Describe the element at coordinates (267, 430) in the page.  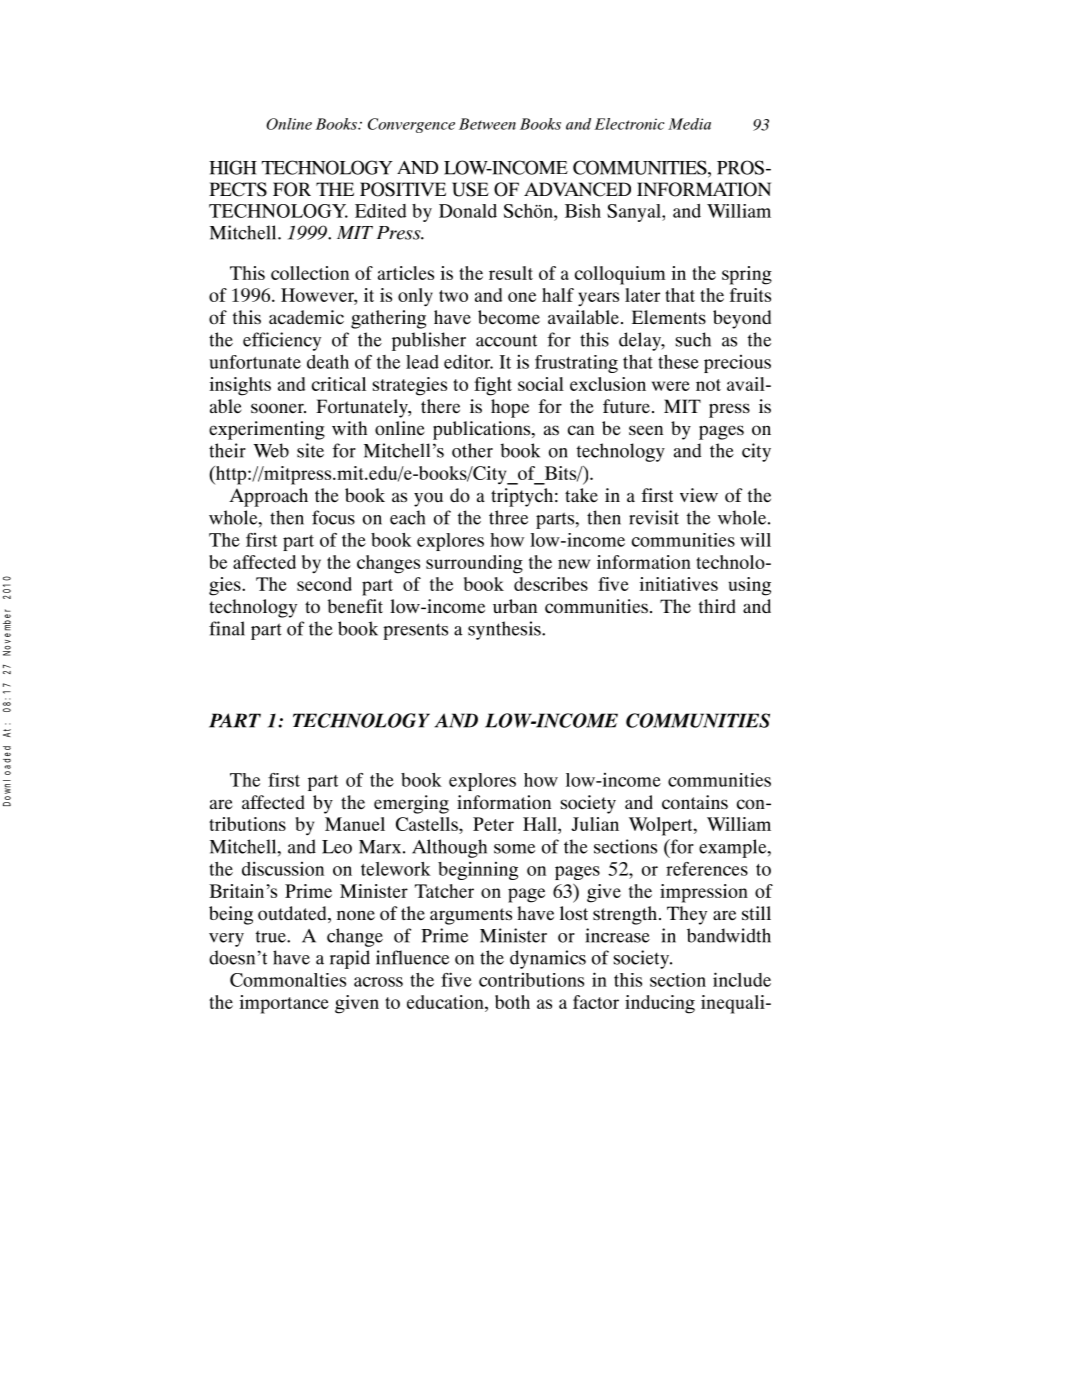
I see `experimenting` at that location.
